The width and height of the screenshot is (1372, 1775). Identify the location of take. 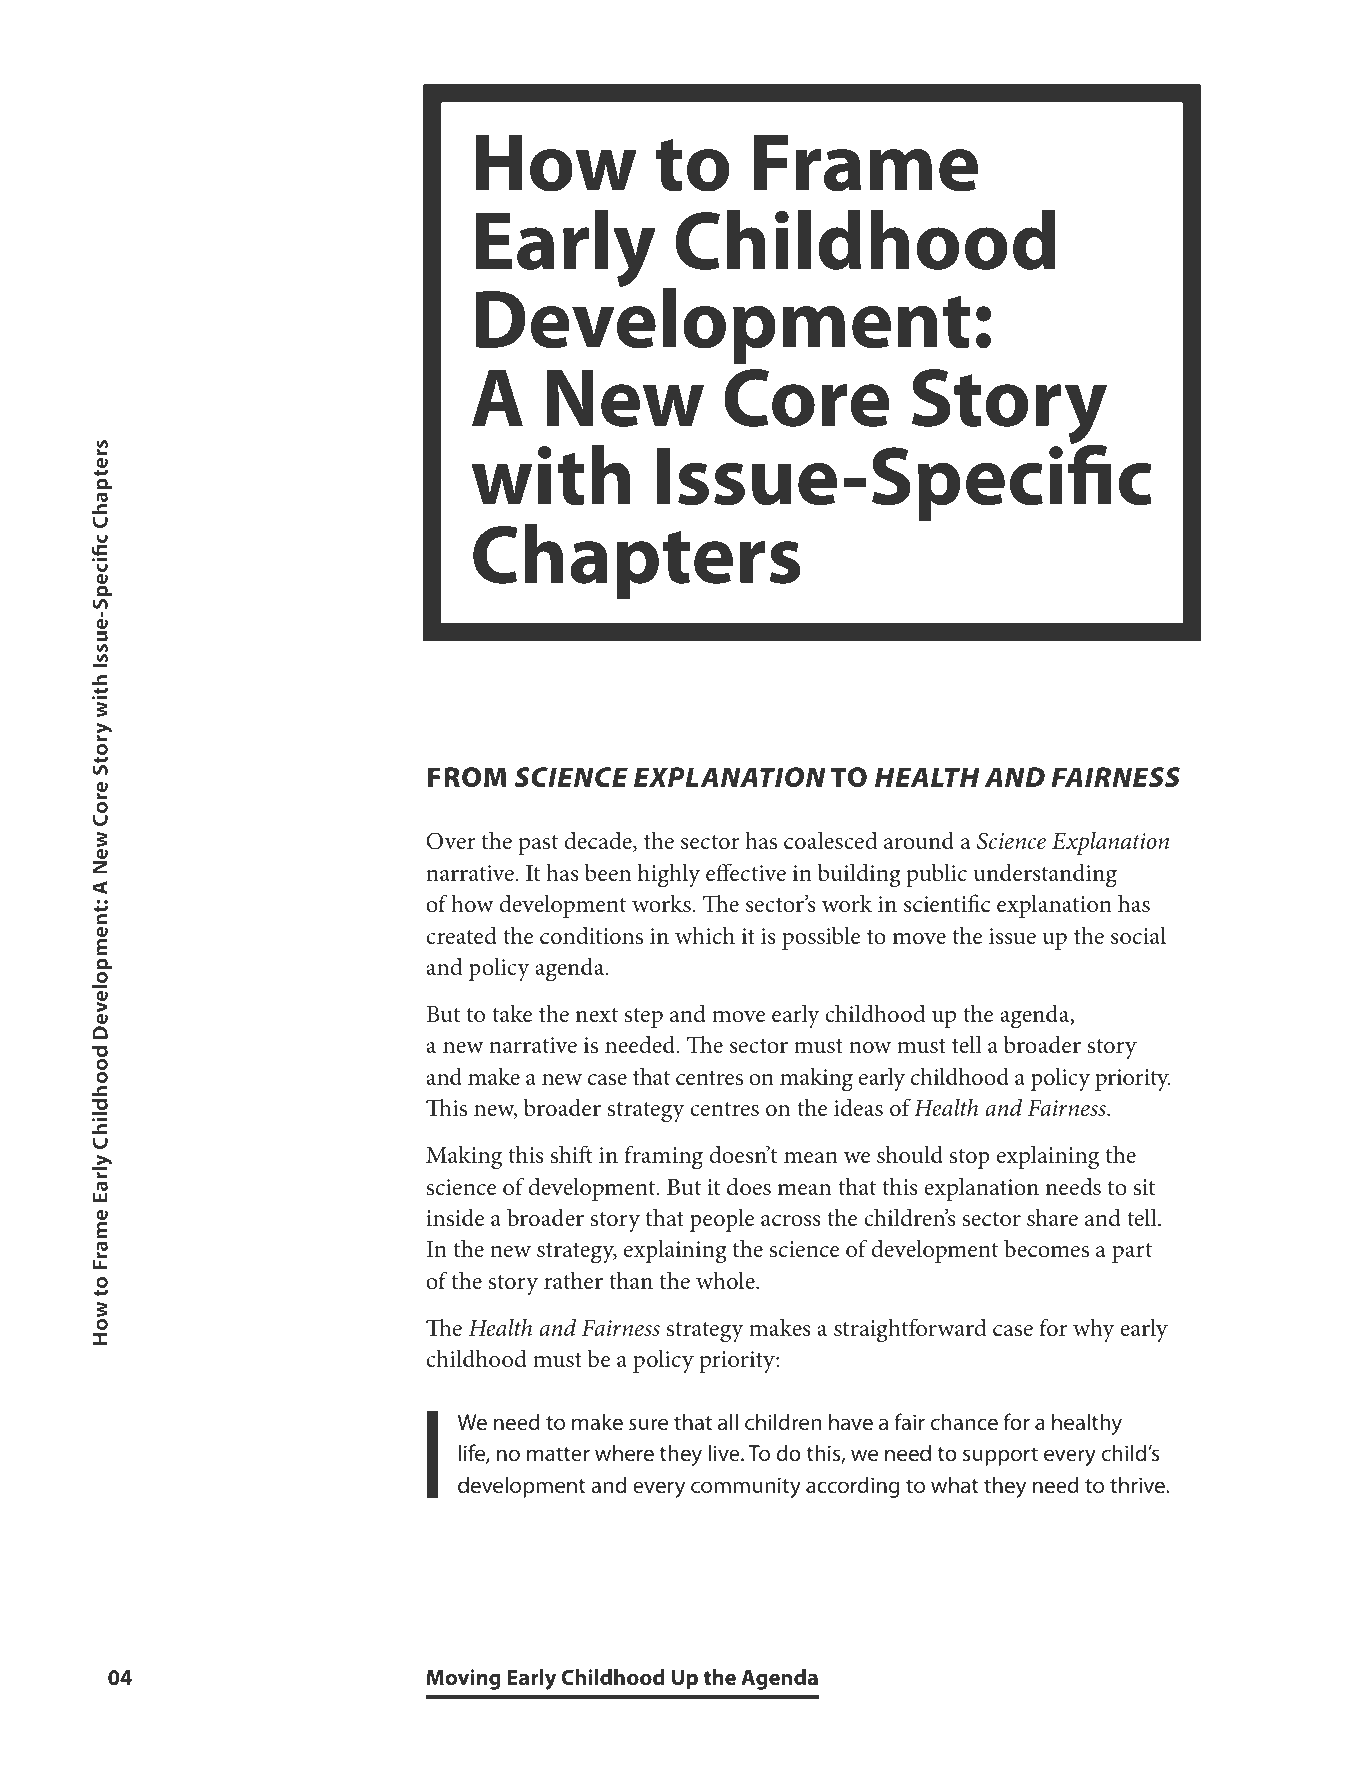
(512, 1013).
